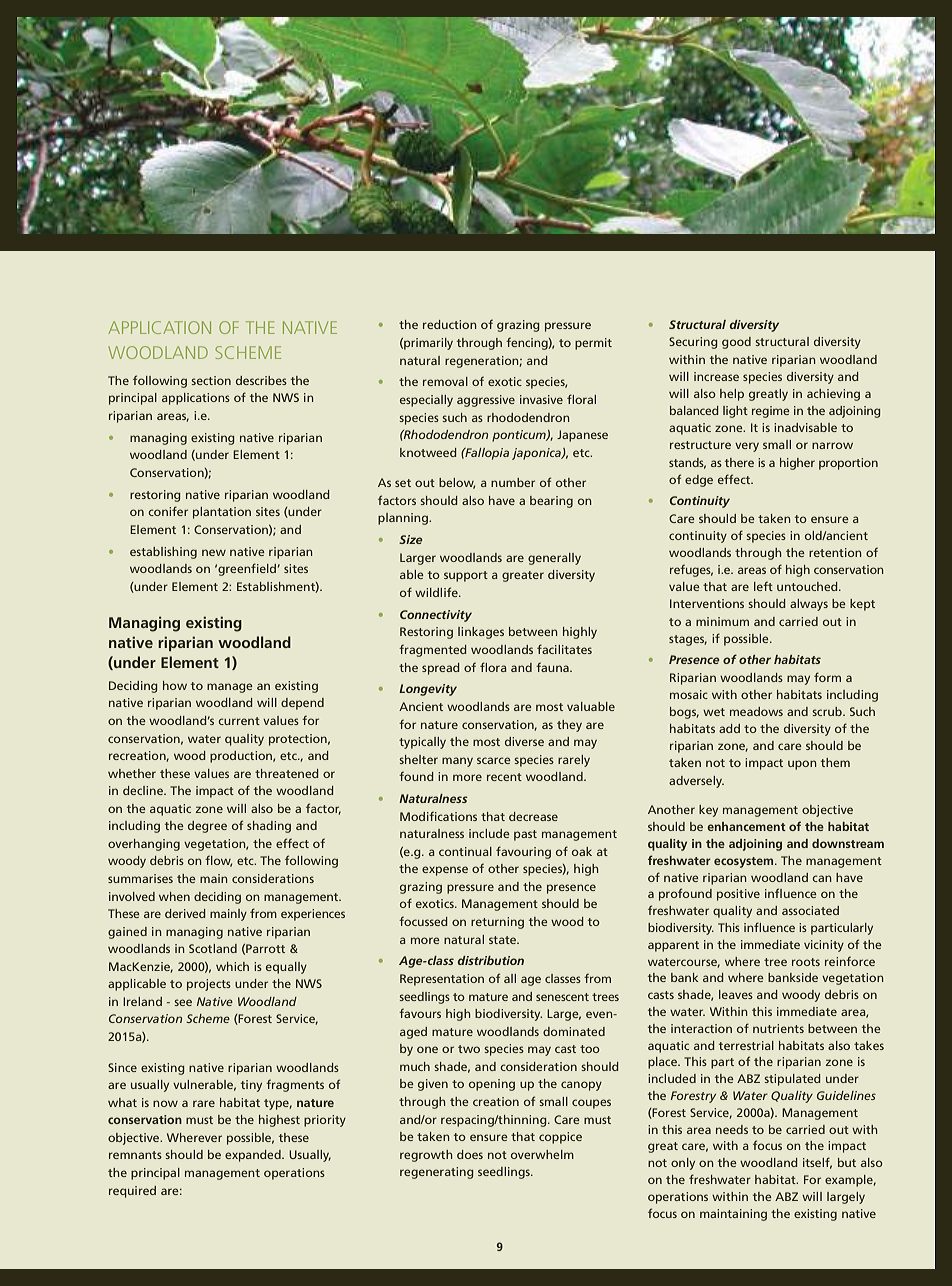  What do you see at coordinates (802, 765) in the image?
I see `upon` at bounding box center [802, 765].
